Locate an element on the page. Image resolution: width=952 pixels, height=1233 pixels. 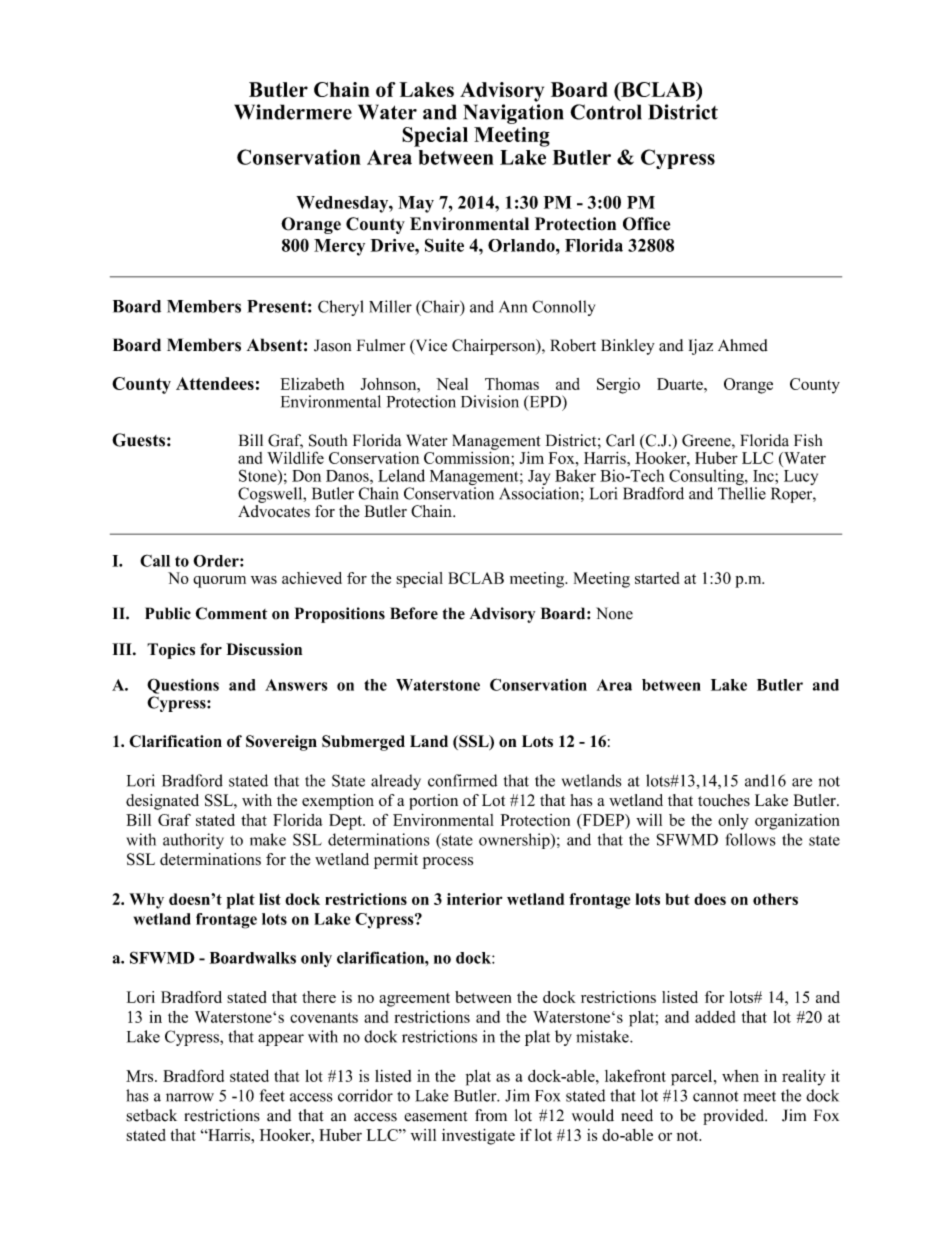
Mercy is located at coordinates (339, 247).
